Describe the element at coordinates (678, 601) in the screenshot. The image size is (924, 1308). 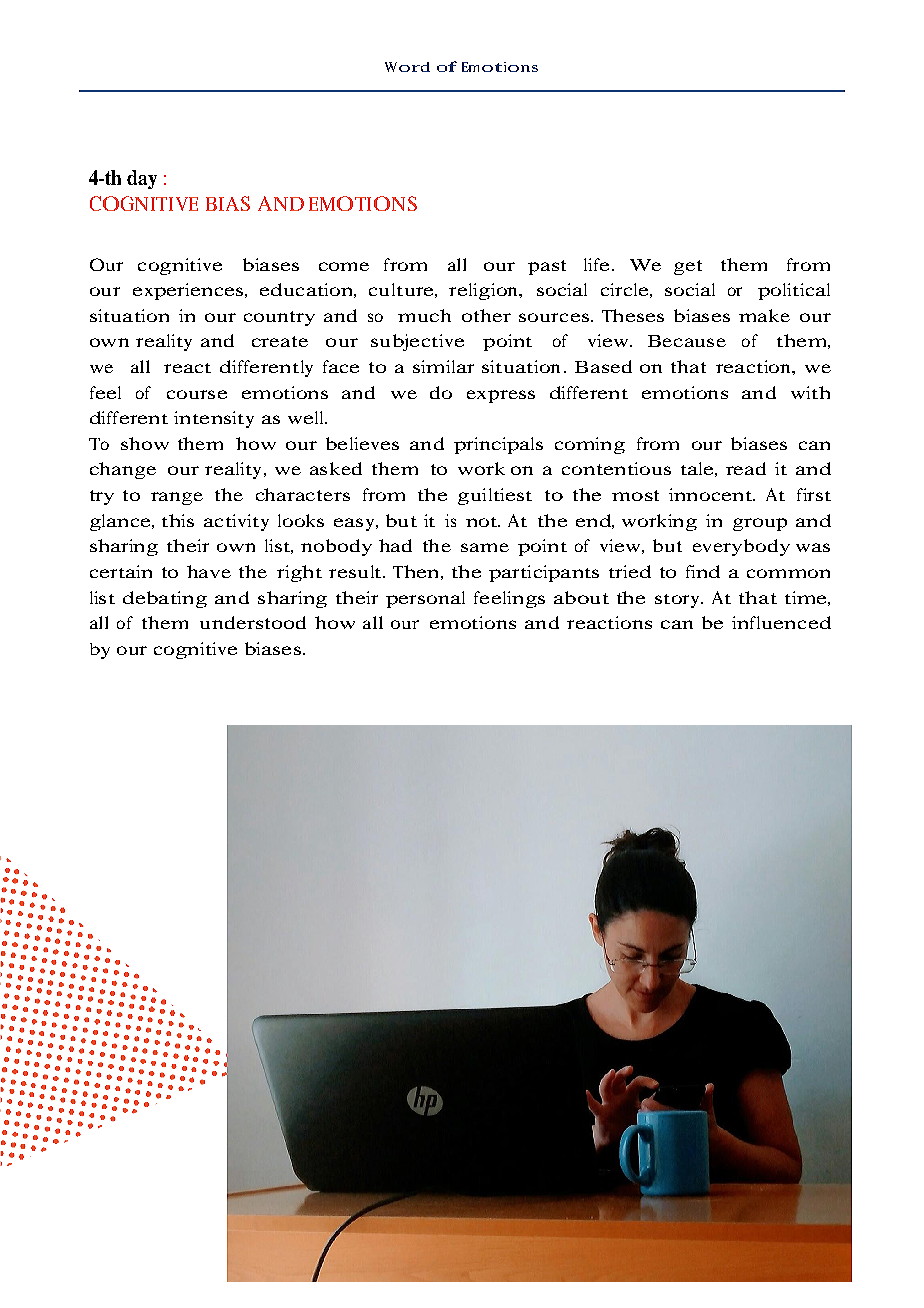
I see `story` at that location.
